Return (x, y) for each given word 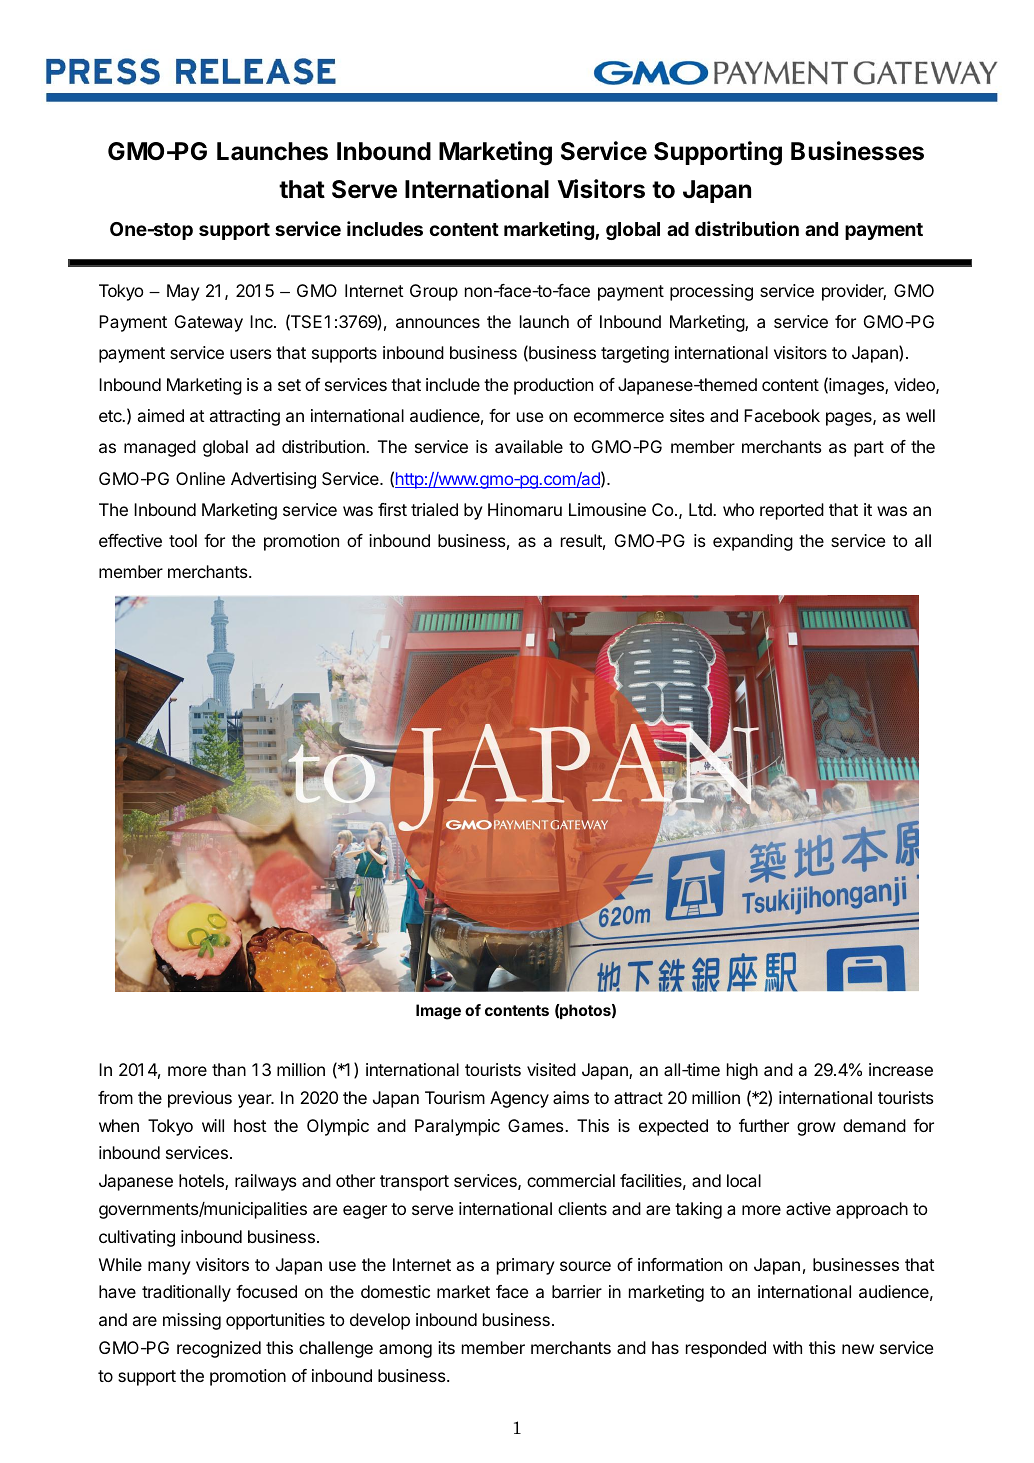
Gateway (209, 323)
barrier (577, 1291)
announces (438, 323)
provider (854, 292)
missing (192, 1321)
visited (551, 1069)
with (787, 1347)
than (229, 1069)
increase (901, 1069)
